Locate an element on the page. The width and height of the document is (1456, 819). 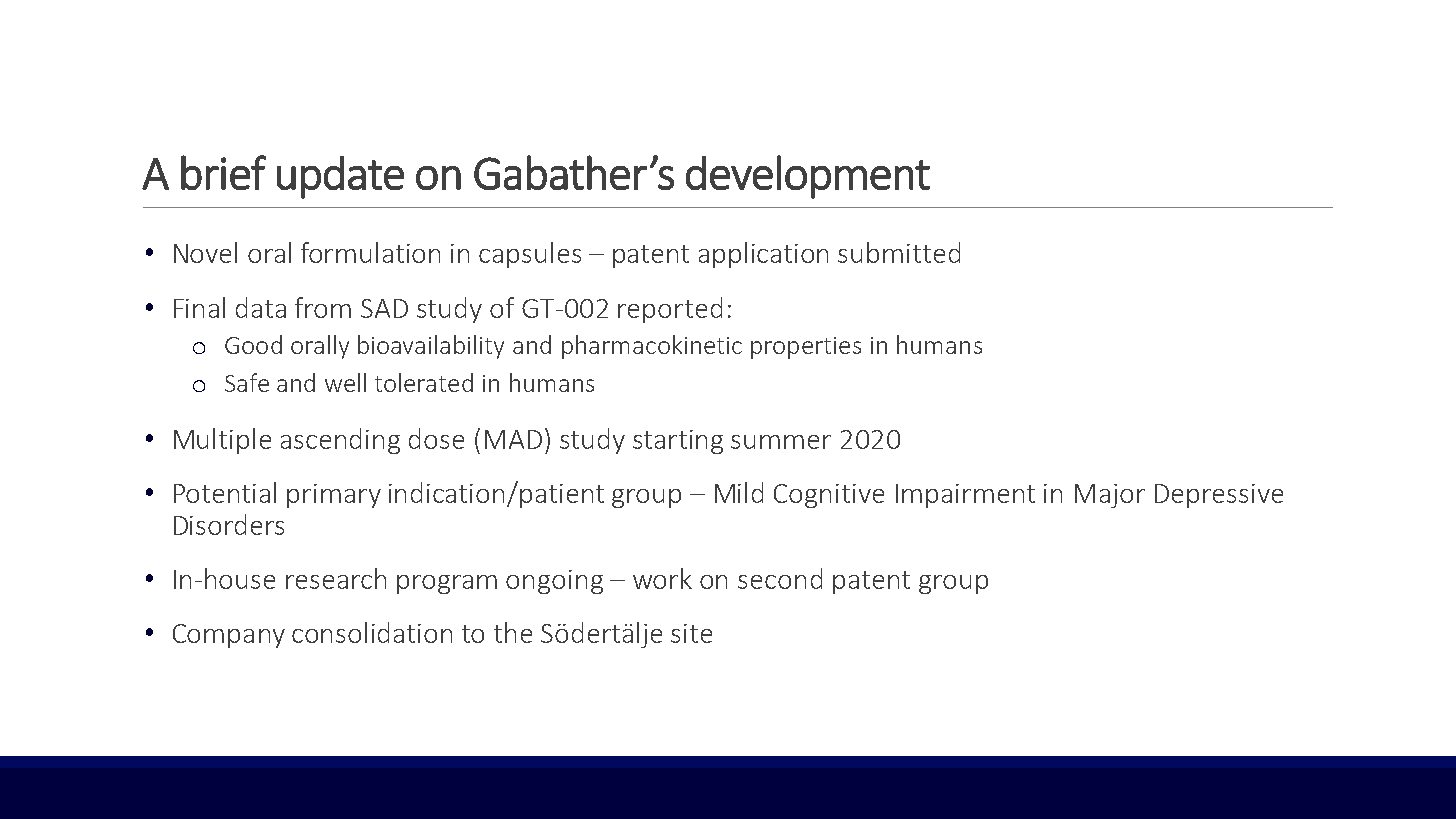
starting is located at coordinates (678, 442).
